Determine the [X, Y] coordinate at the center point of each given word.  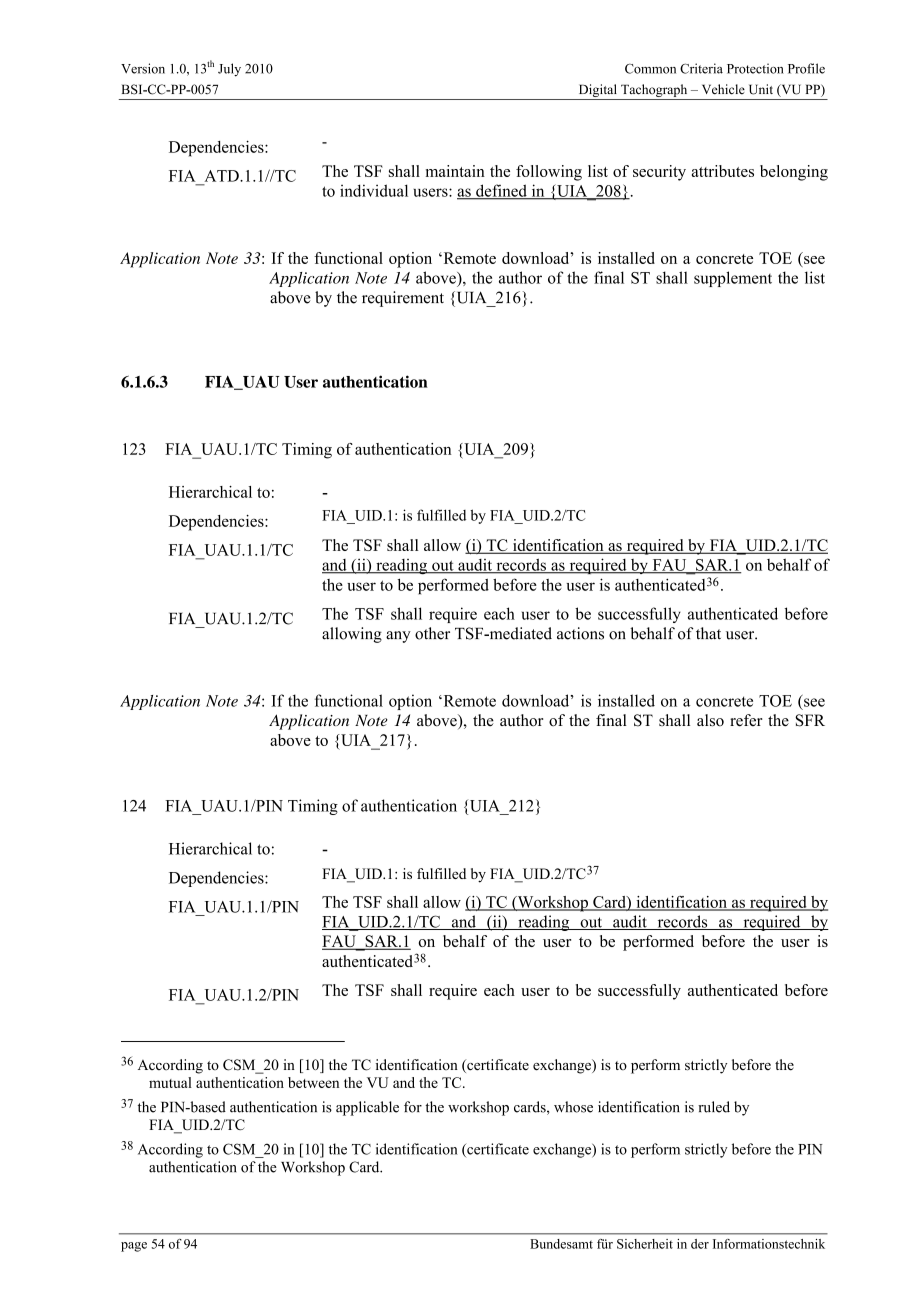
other [432, 633]
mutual [170, 1082]
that [708, 633]
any [398, 637]
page [134, 1247]
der [700, 1244]
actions [580, 633]
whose [573, 1107]
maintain [455, 171]
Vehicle [723, 89]
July [229, 70]
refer [746, 720]
